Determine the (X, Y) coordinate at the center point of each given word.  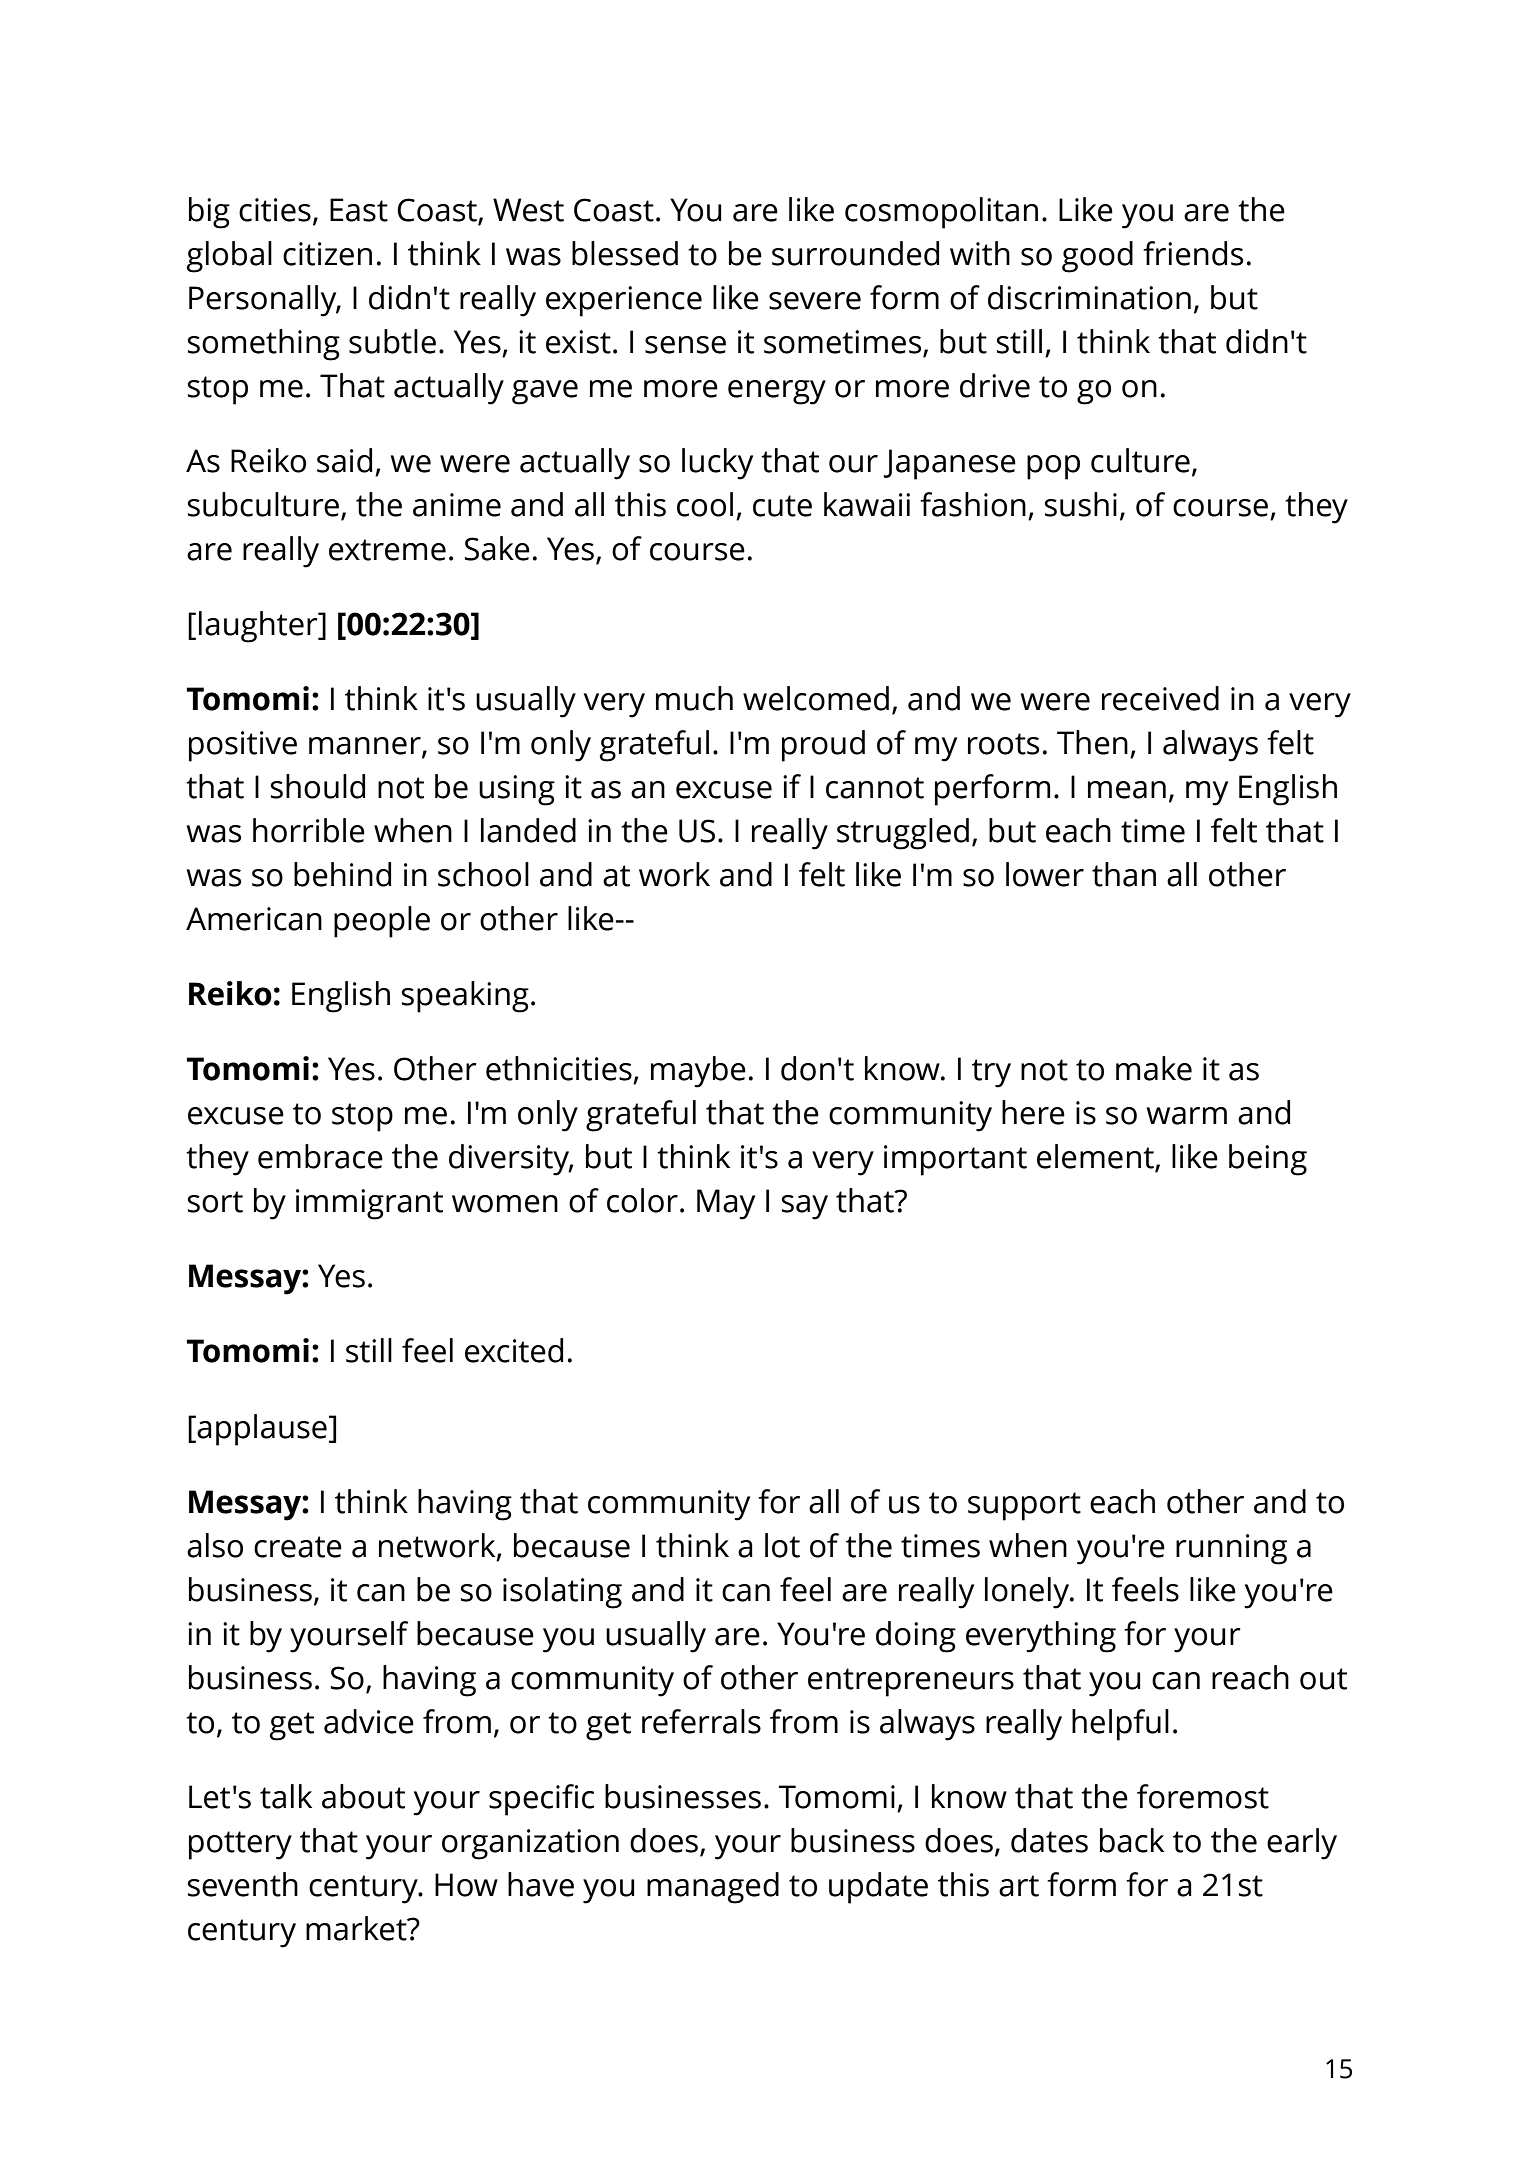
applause (262, 1430)
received (1160, 698)
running (1231, 1549)
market (357, 1928)
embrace (320, 1156)
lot (782, 1545)
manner (366, 747)
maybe (698, 1072)
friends (1193, 253)
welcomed (816, 698)
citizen (327, 254)
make (1154, 1068)
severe (815, 301)
